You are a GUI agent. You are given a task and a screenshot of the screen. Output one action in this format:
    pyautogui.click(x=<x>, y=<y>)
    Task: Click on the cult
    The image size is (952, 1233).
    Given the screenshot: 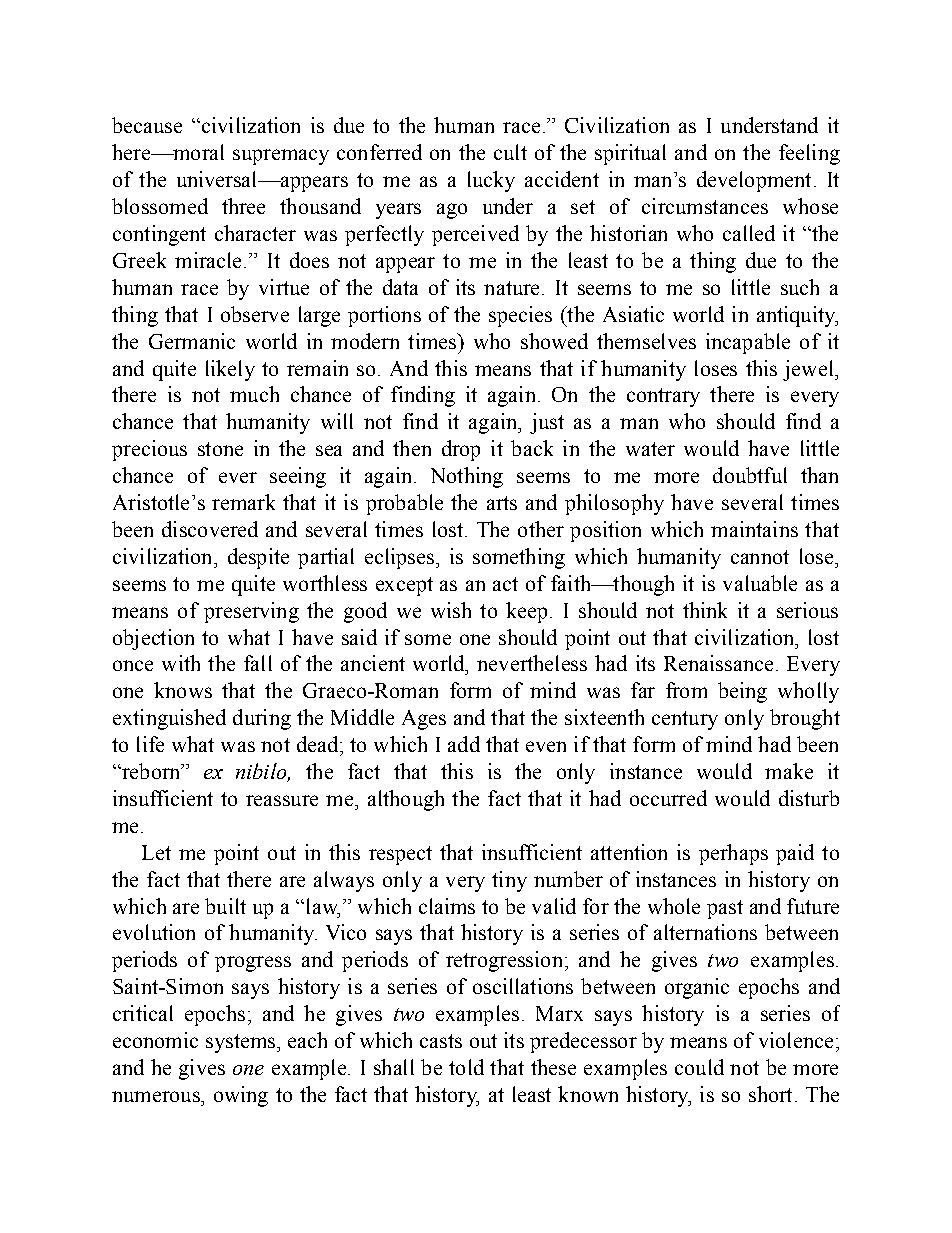 What is the action you would take?
    pyautogui.click(x=510, y=152)
